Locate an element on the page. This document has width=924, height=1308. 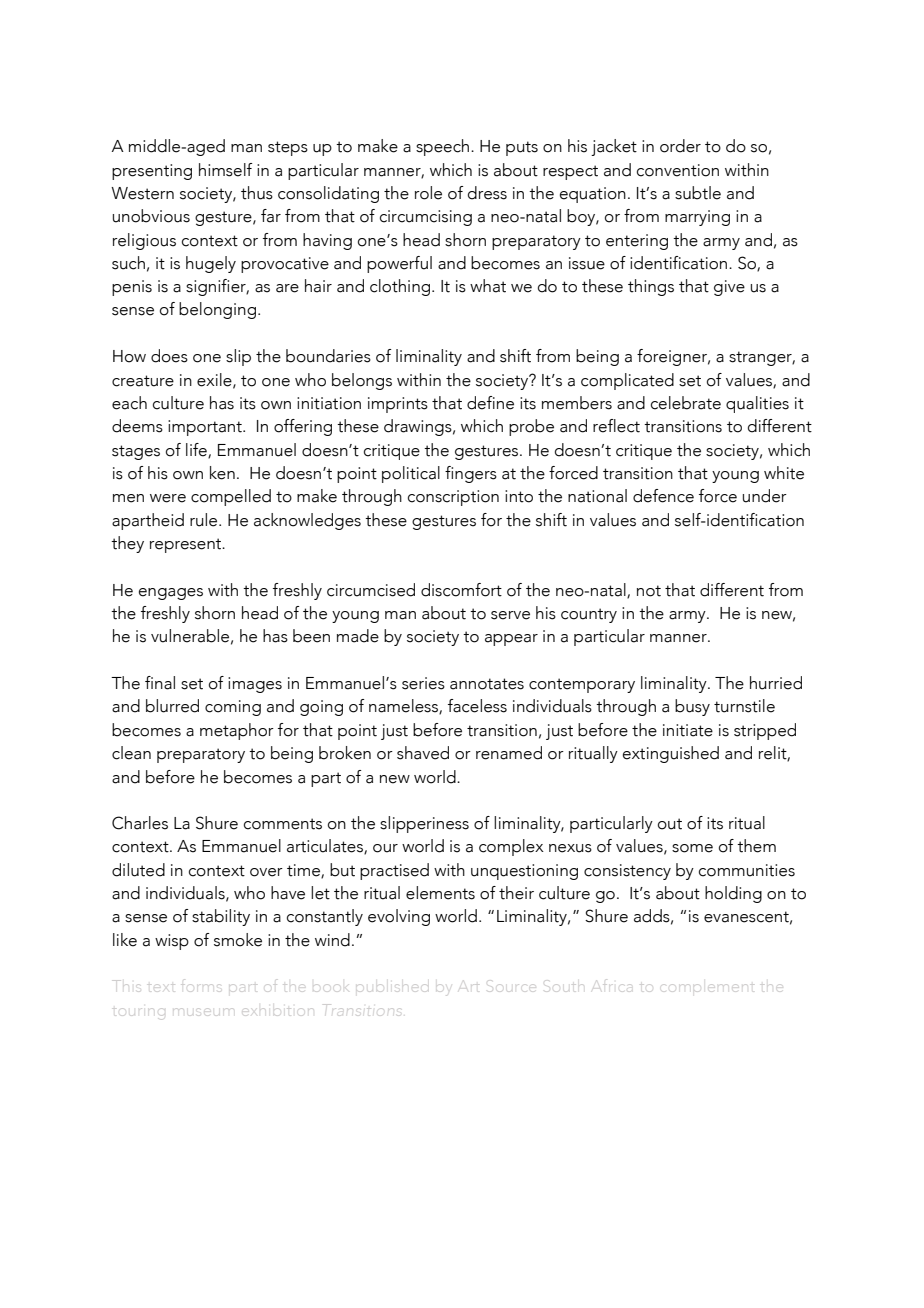
engages is located at coordinates (171, 594).
